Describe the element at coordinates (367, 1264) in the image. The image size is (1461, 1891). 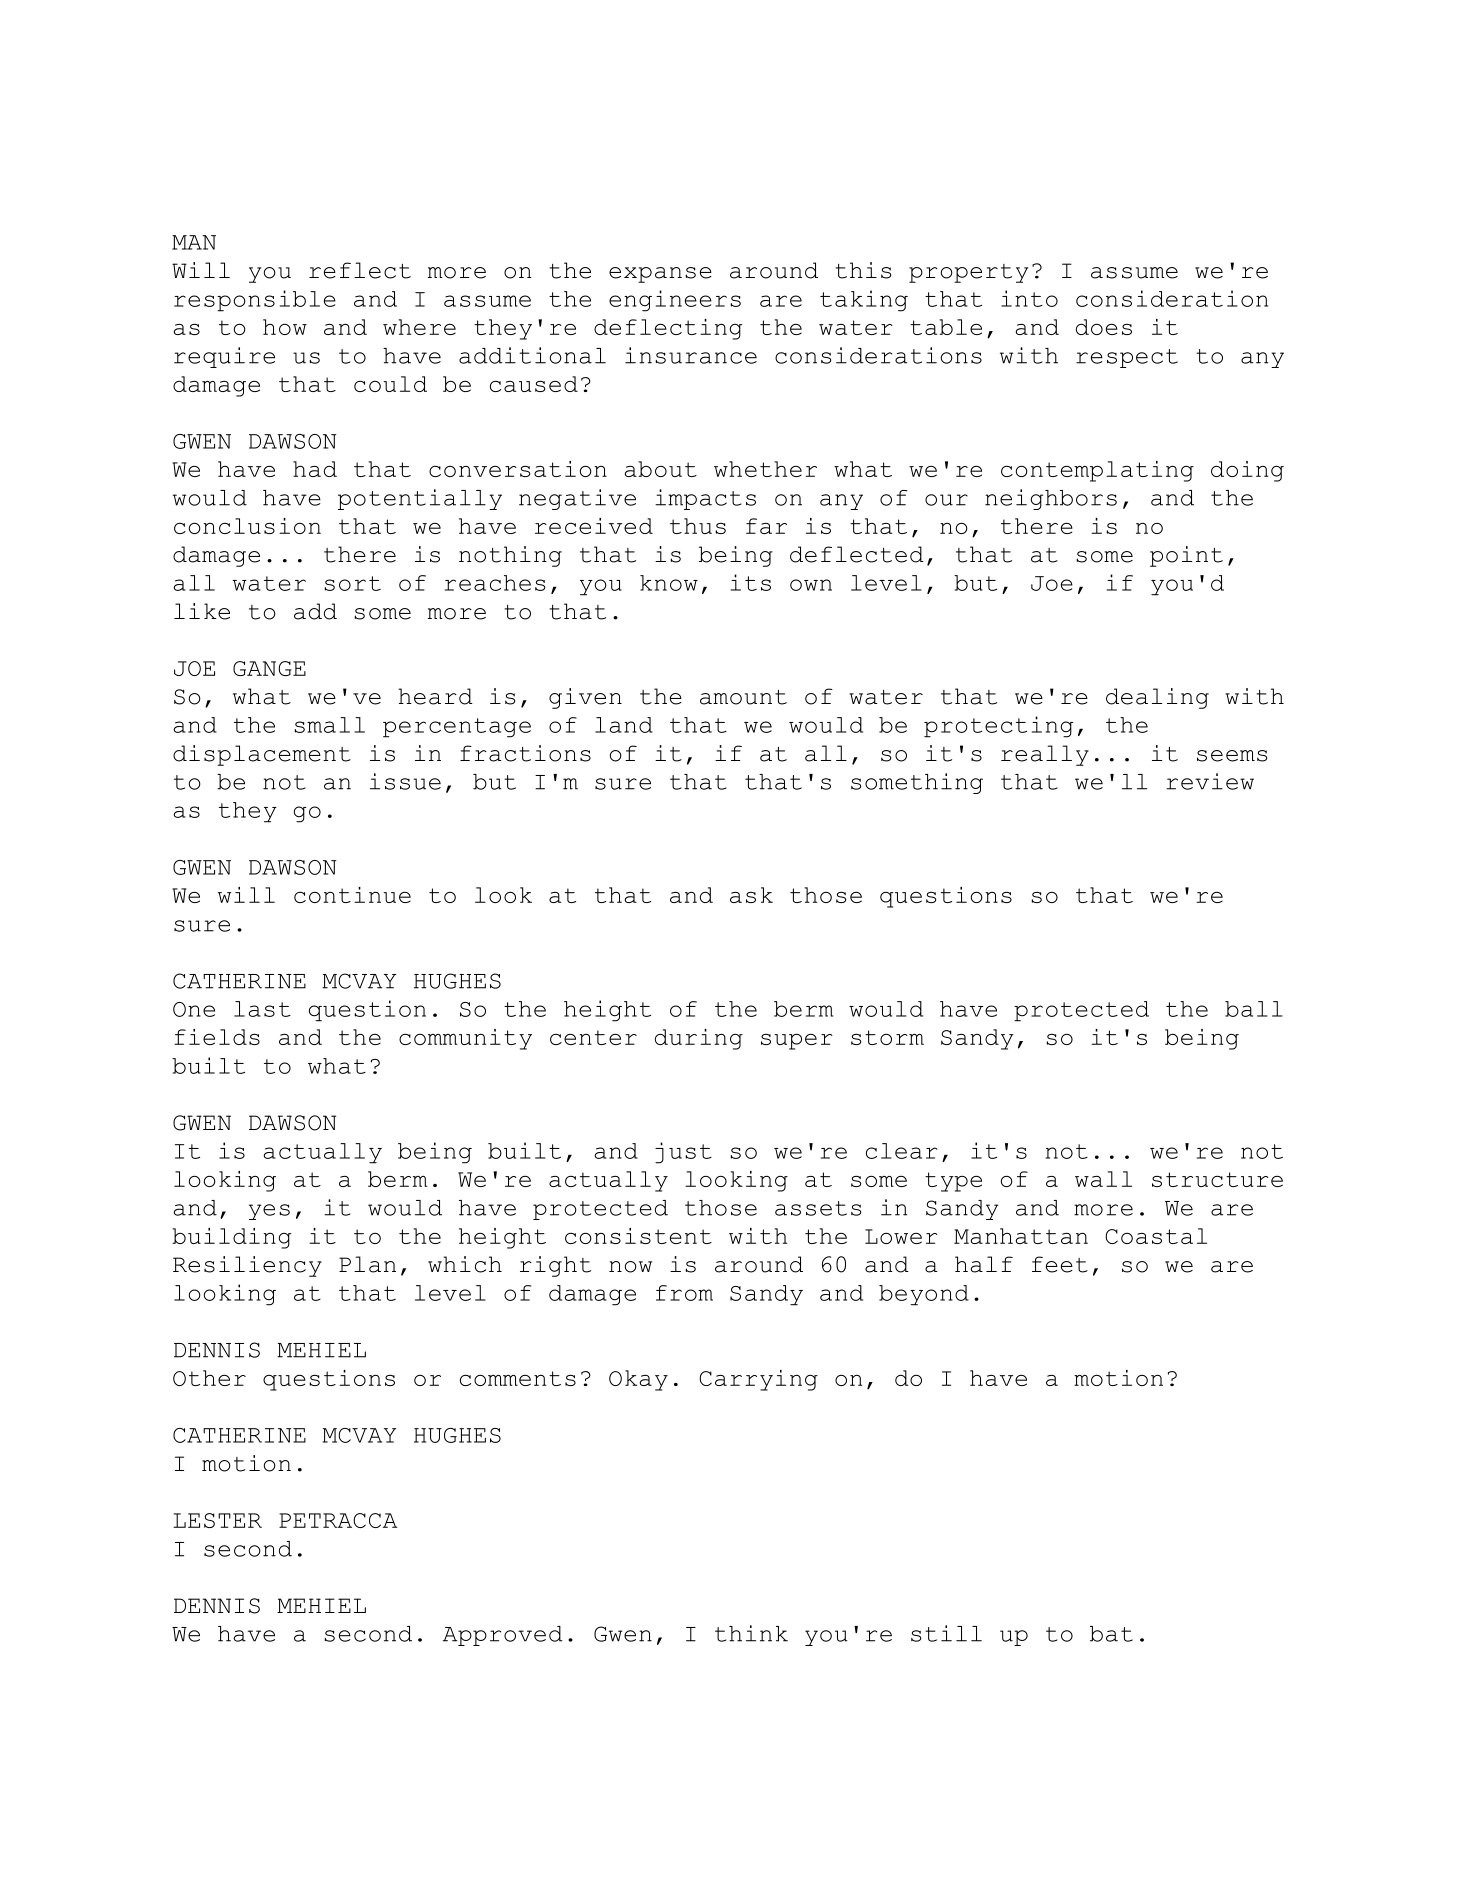
I see `Plan` at that location.
